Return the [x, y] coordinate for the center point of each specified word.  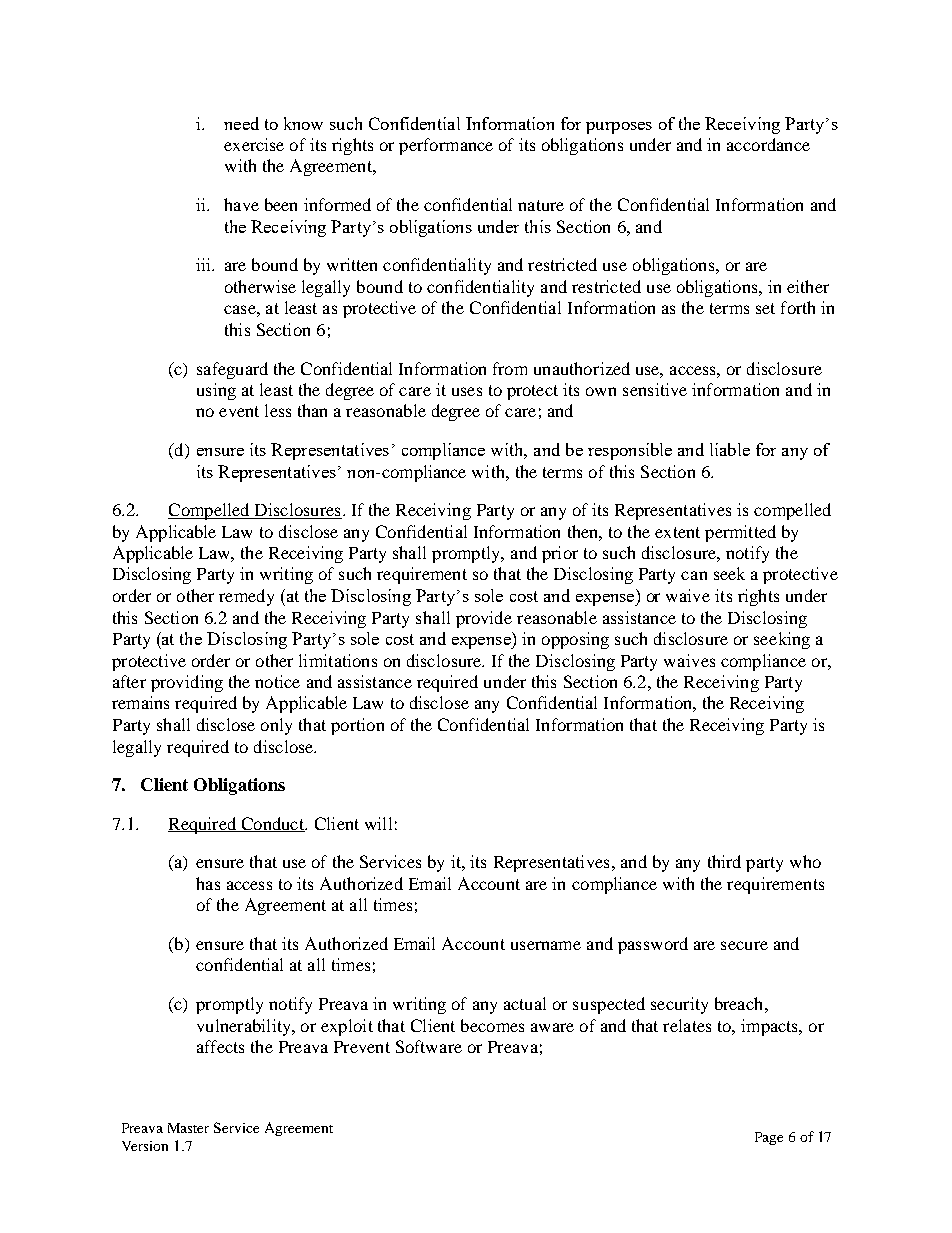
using [216, 391]
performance [446, 146]
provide [484, 619]
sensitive [655, 389]
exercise [254, 144]
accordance [768, 144]
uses [467, 391]
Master [188, 1128]
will [378, 823]
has [208, 883]
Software [429, 1046]
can [694, 575]
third [724, 861]
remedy [246, 597]
